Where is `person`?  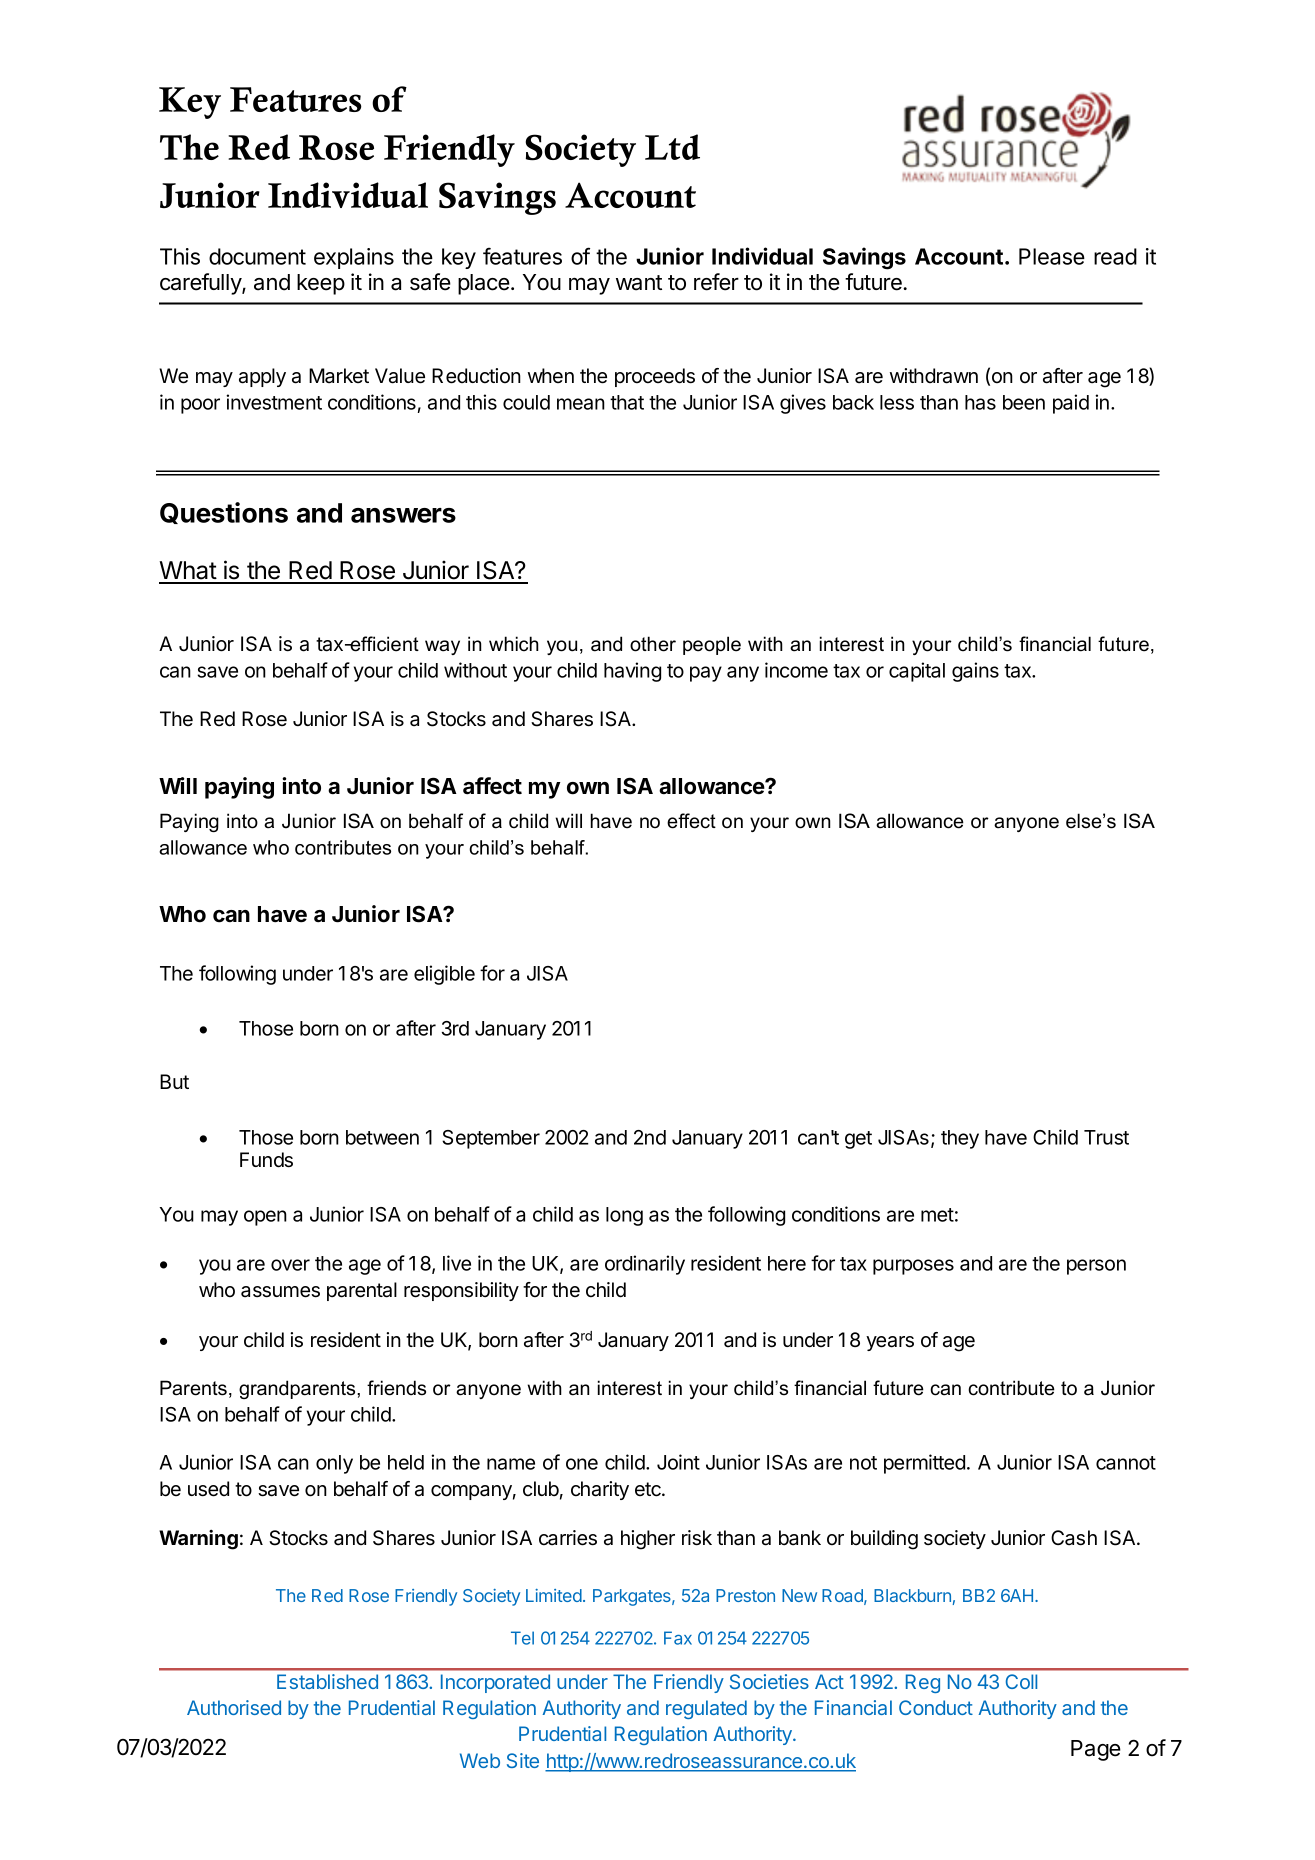
person is located at coordinates (1096, 1267).
